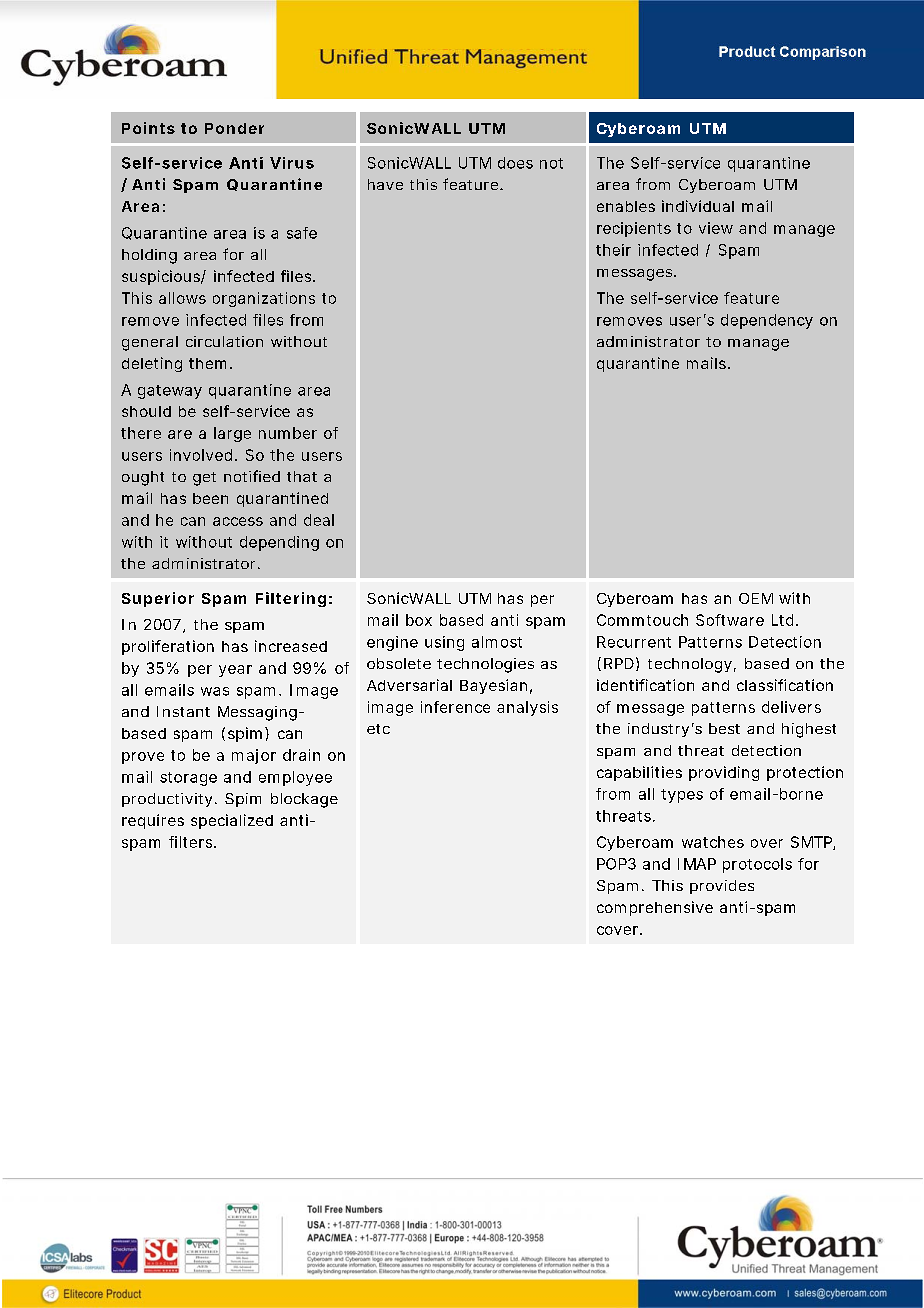 Image resolution: width=924 pixels, height=1308 pixels. I want to click on provides, so click(722, 887).
